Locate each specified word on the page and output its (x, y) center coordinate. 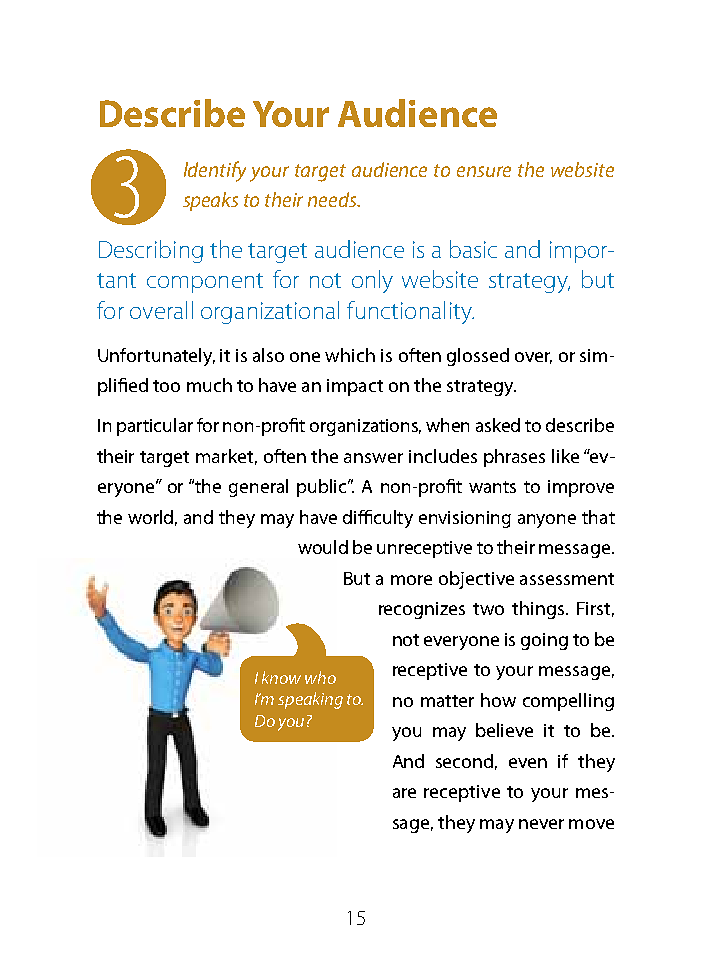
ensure (484, 171)
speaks (210, 201)
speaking (310, 700)
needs (333, 199)
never (541, 824)
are (404, 793)
